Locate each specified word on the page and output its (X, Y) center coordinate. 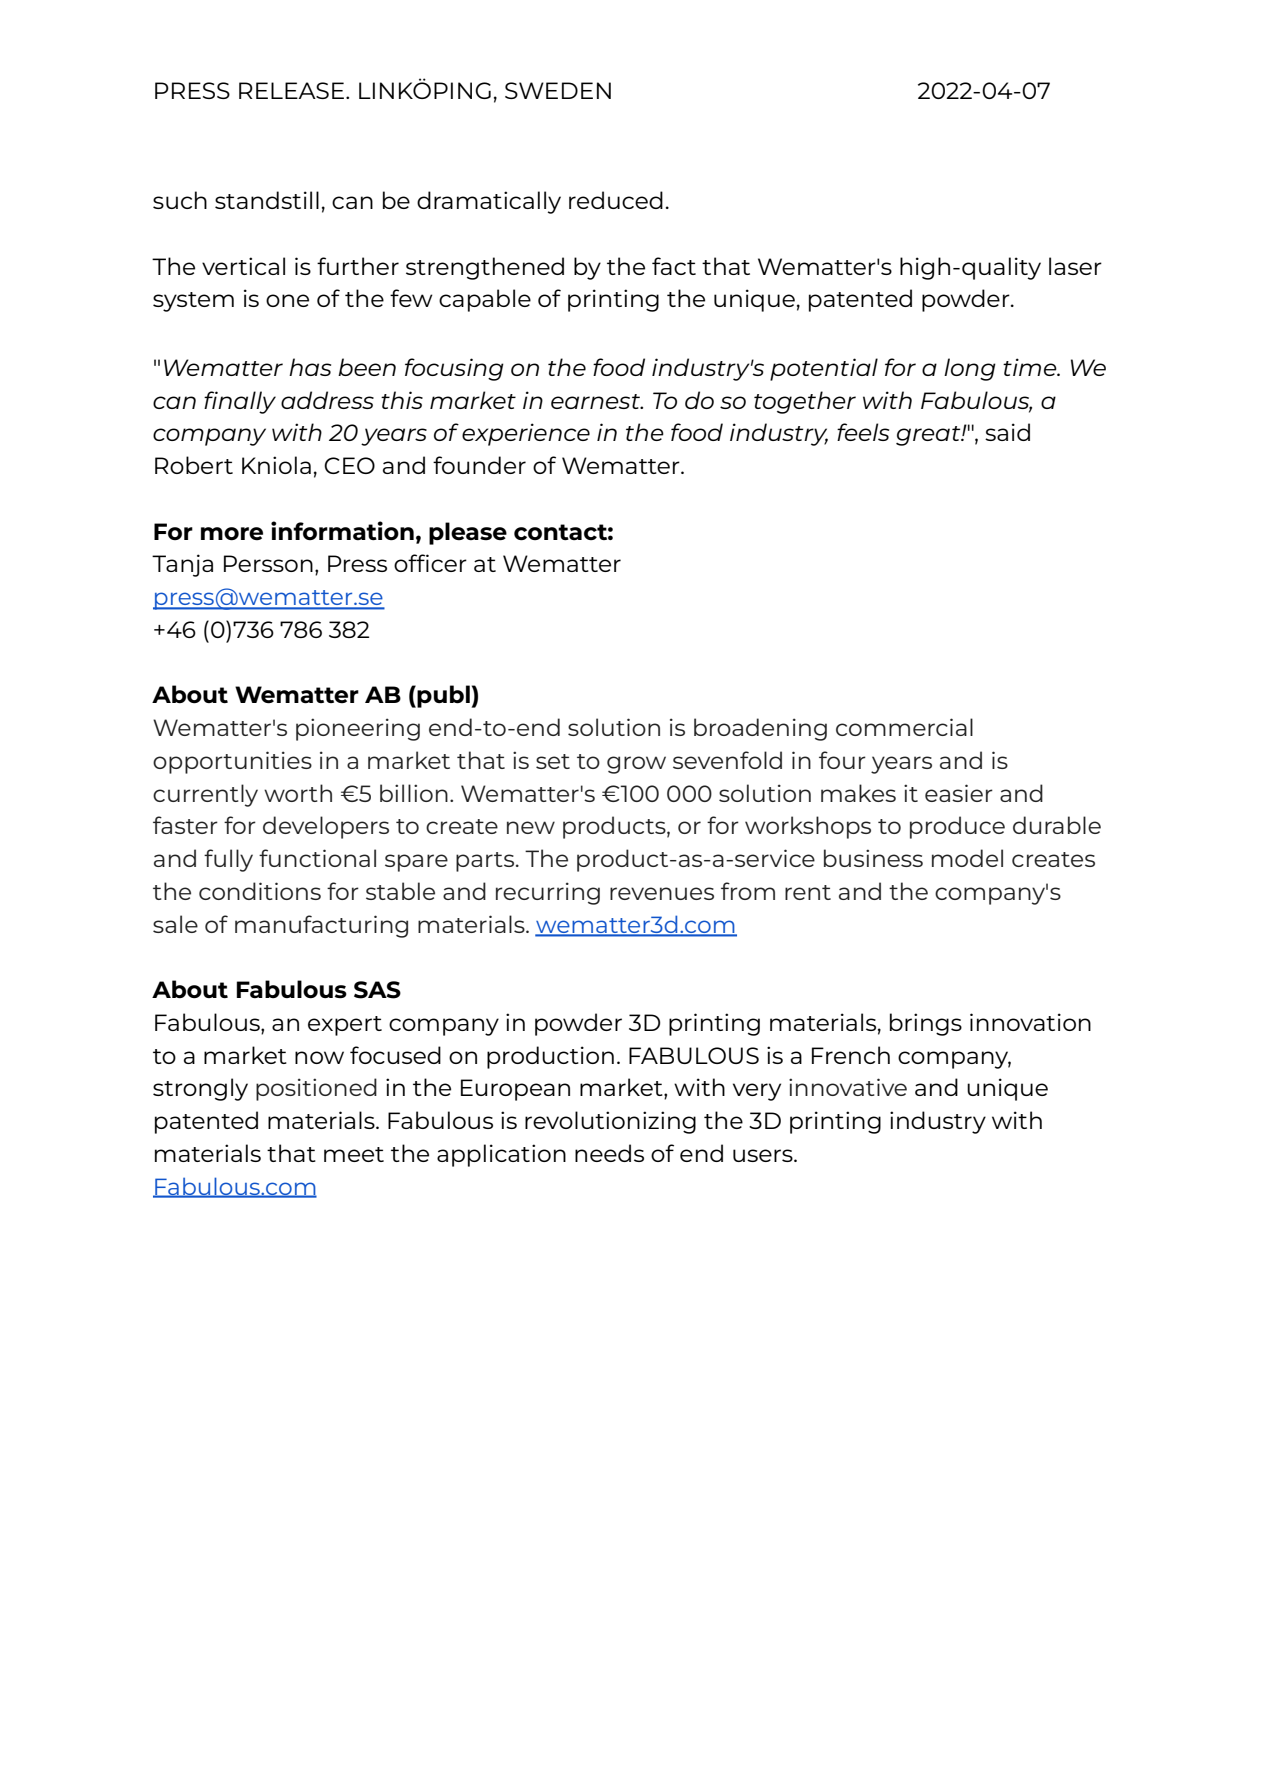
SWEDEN (558, 90)
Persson (268, 563)
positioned (316, 1089)
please (468, 533)
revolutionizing (610, 1122)
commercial (904, 727)
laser (1075, 266)
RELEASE (291, 90)
